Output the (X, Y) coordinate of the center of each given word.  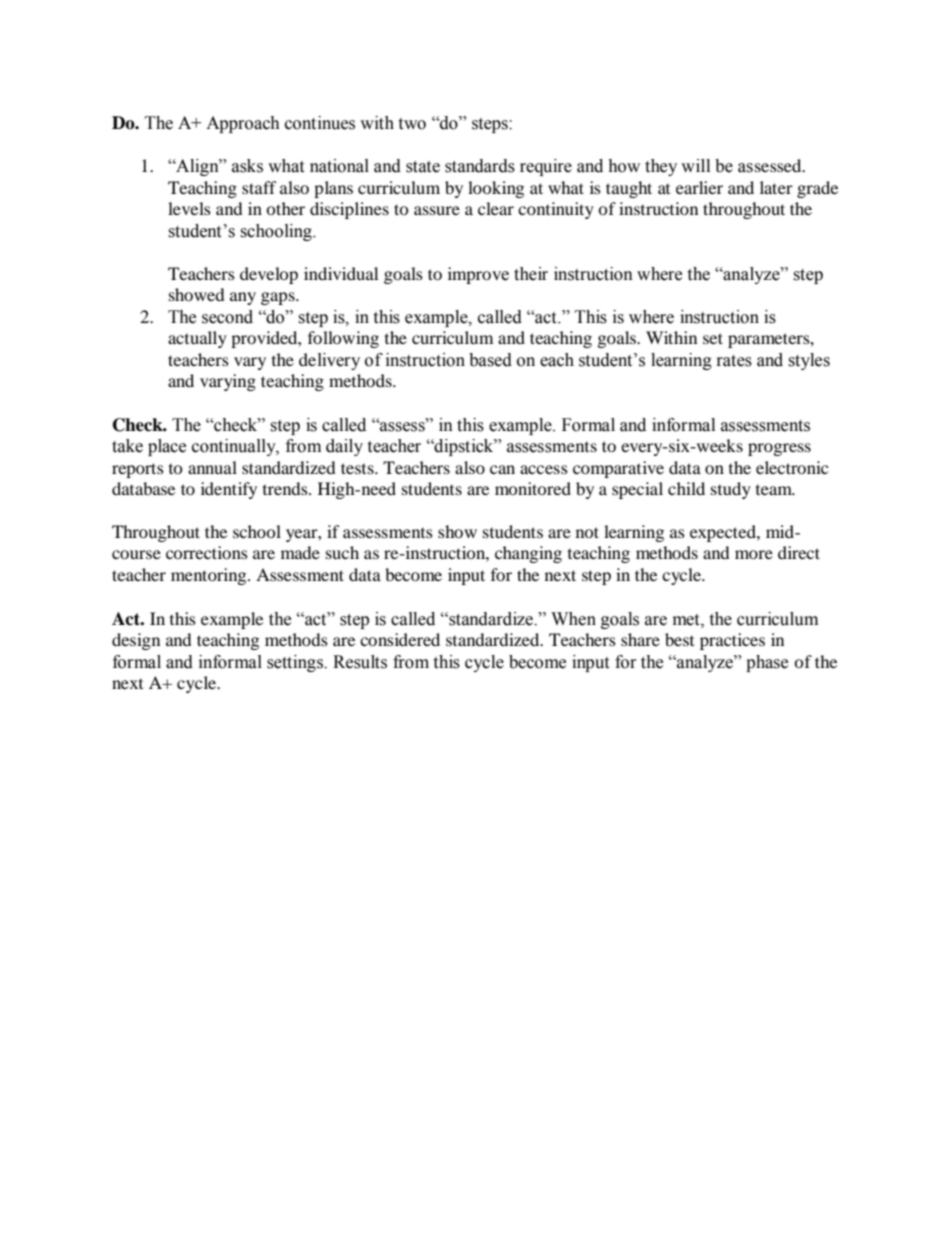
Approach (243, 124)
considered (400, 639)
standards (480, 166)
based (490, 360)
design (136, 641)
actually (197, 339)
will (695, 165)
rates (734, 361)
